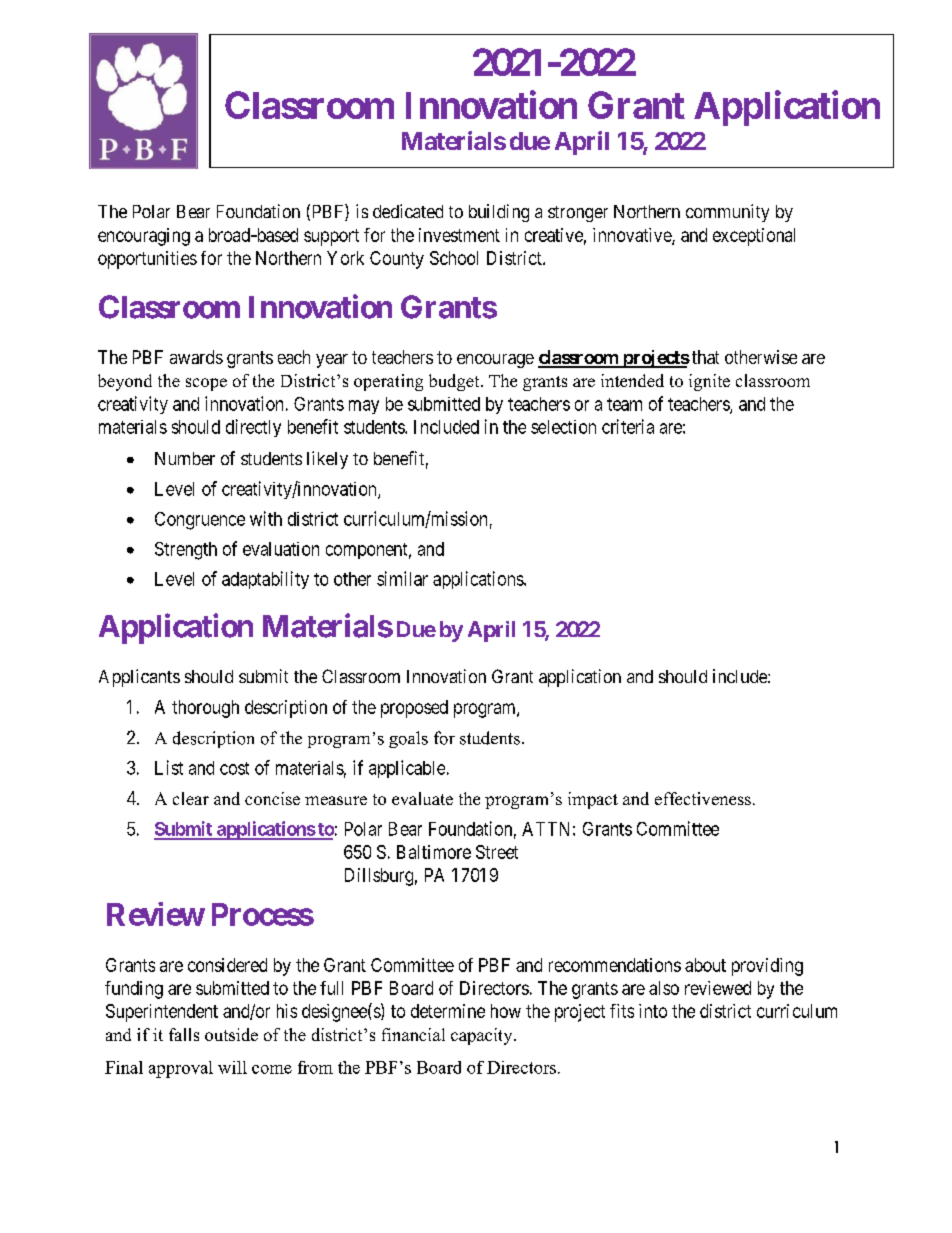  Describe the element at coordinates (144, 237) in the document. I see `encouraging` at that location.
